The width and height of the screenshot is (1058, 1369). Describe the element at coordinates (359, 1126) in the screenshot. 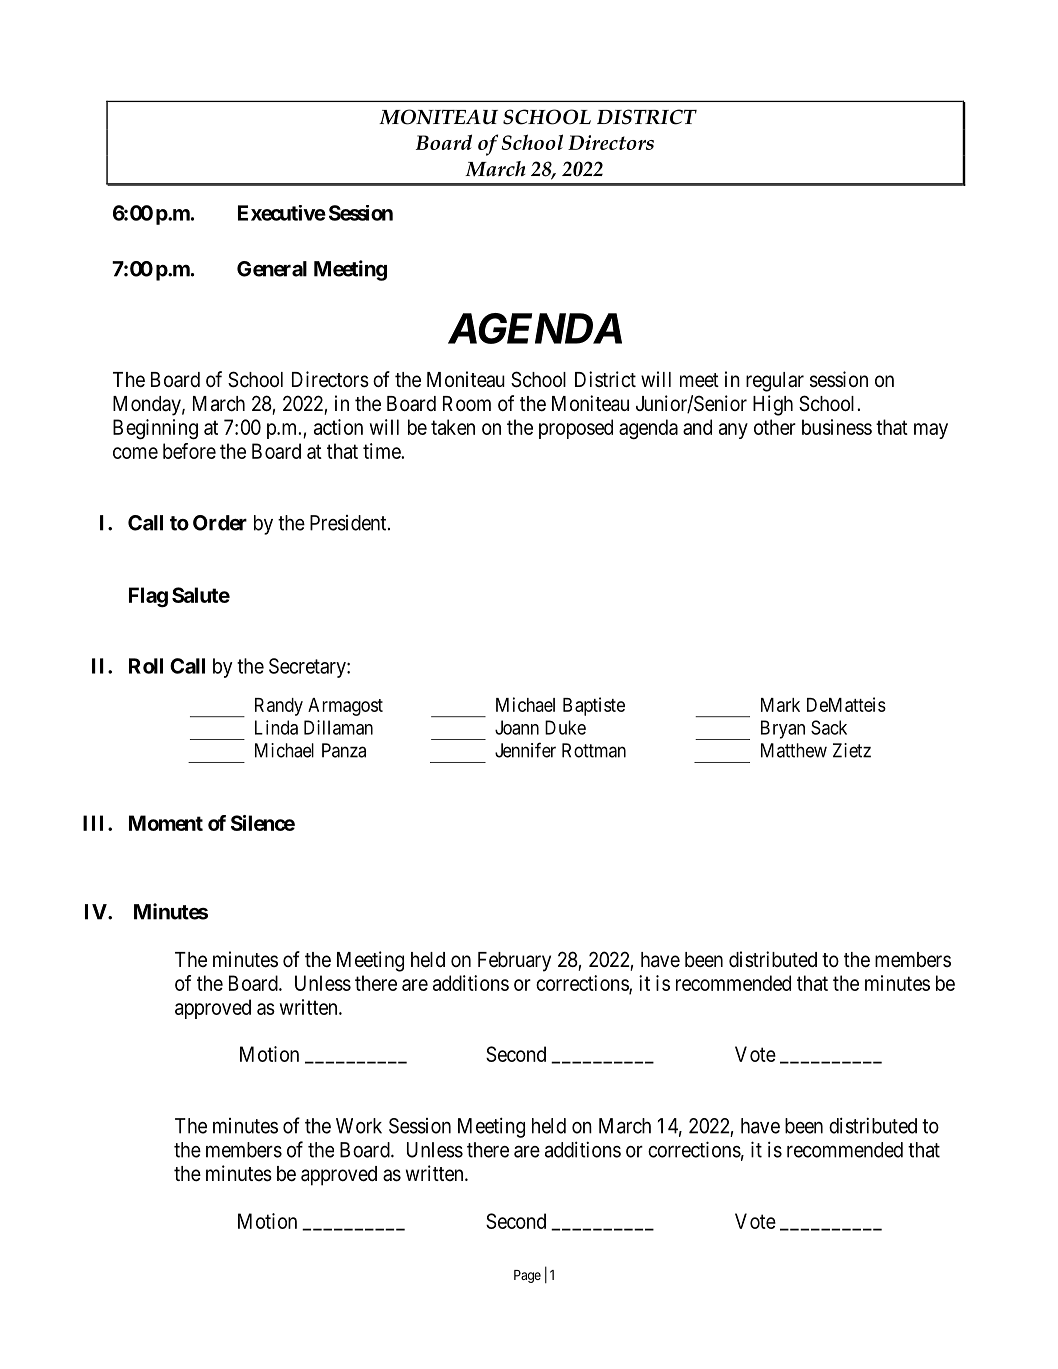

I see `Work` at that location.
